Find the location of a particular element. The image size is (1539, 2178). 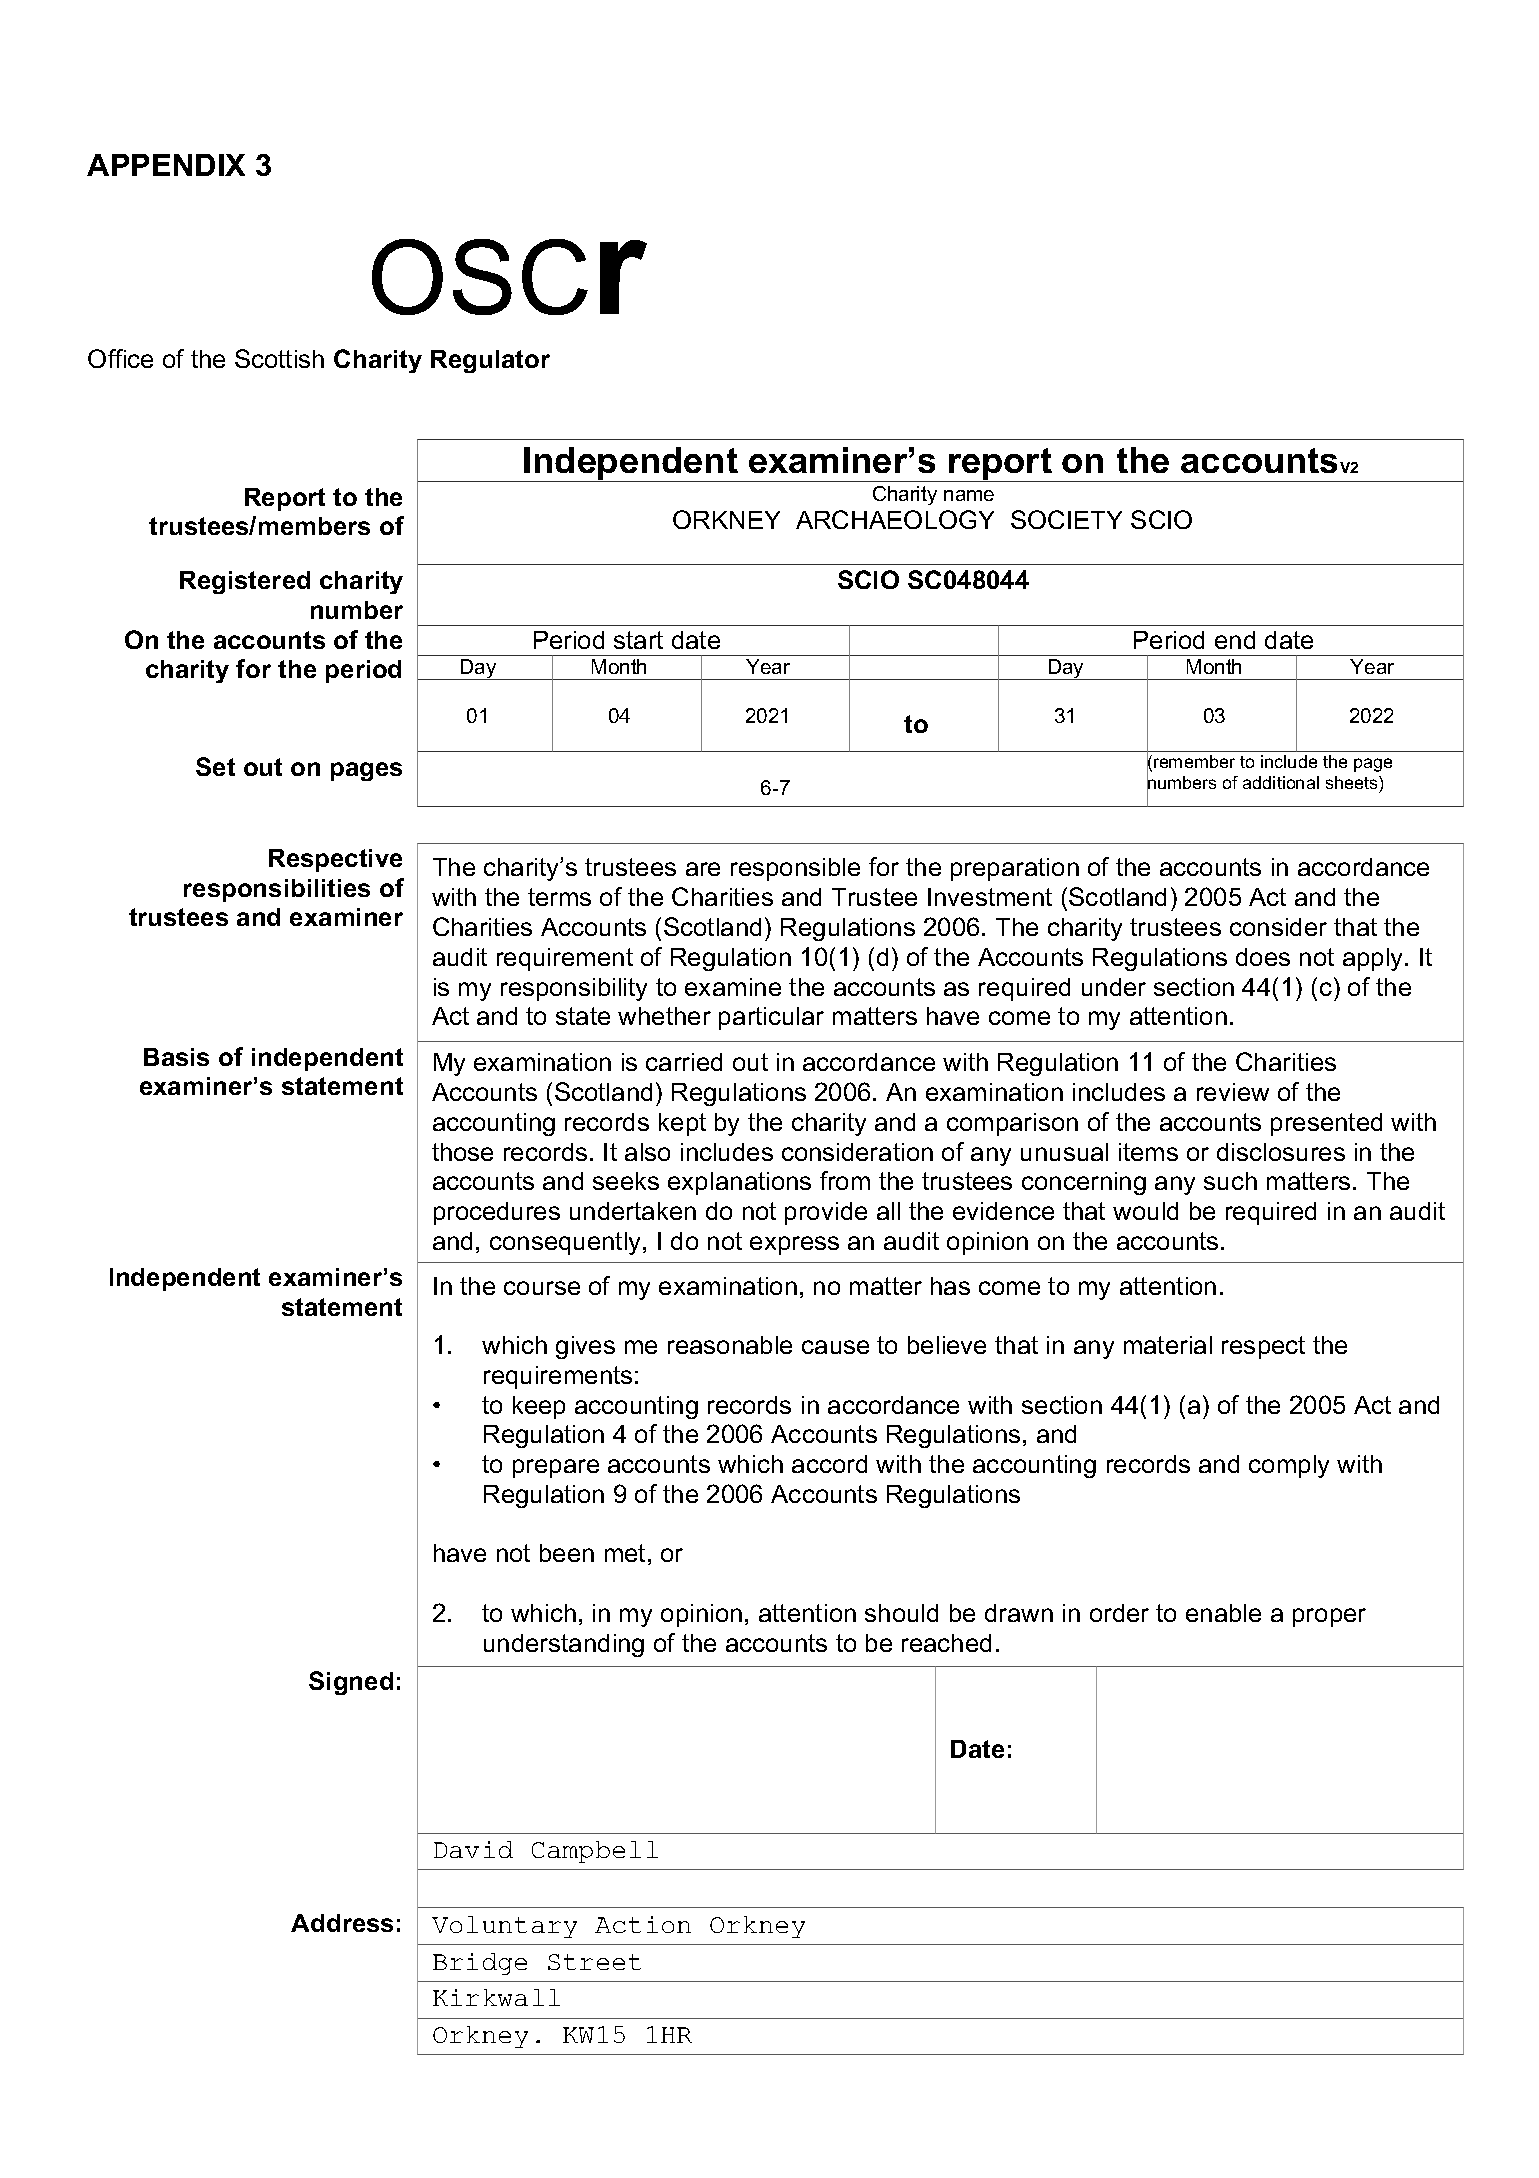

APPENDIX is located at coordinates (166, 165).
